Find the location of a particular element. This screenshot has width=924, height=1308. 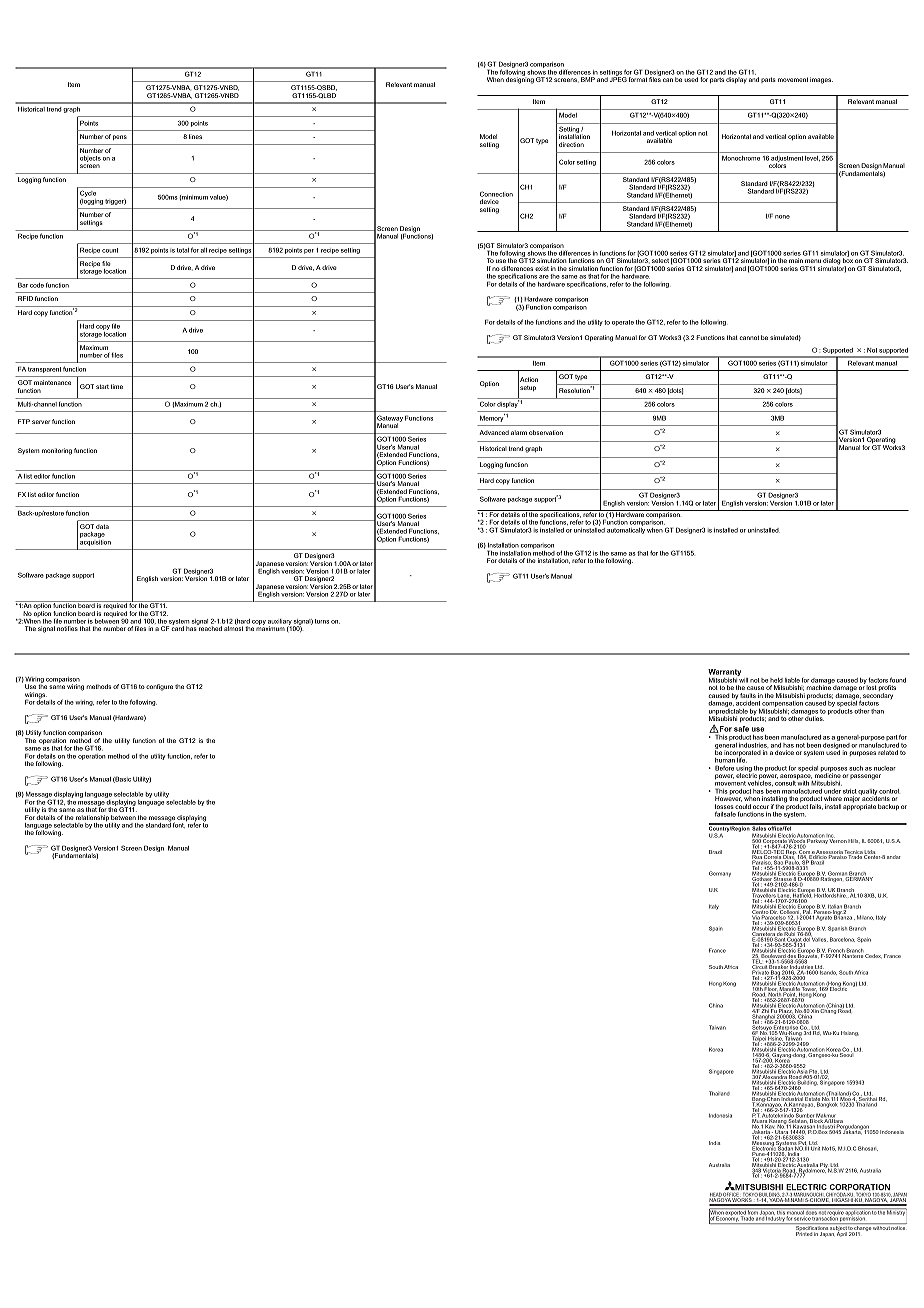

configure is located at coordinates (159, 687).
